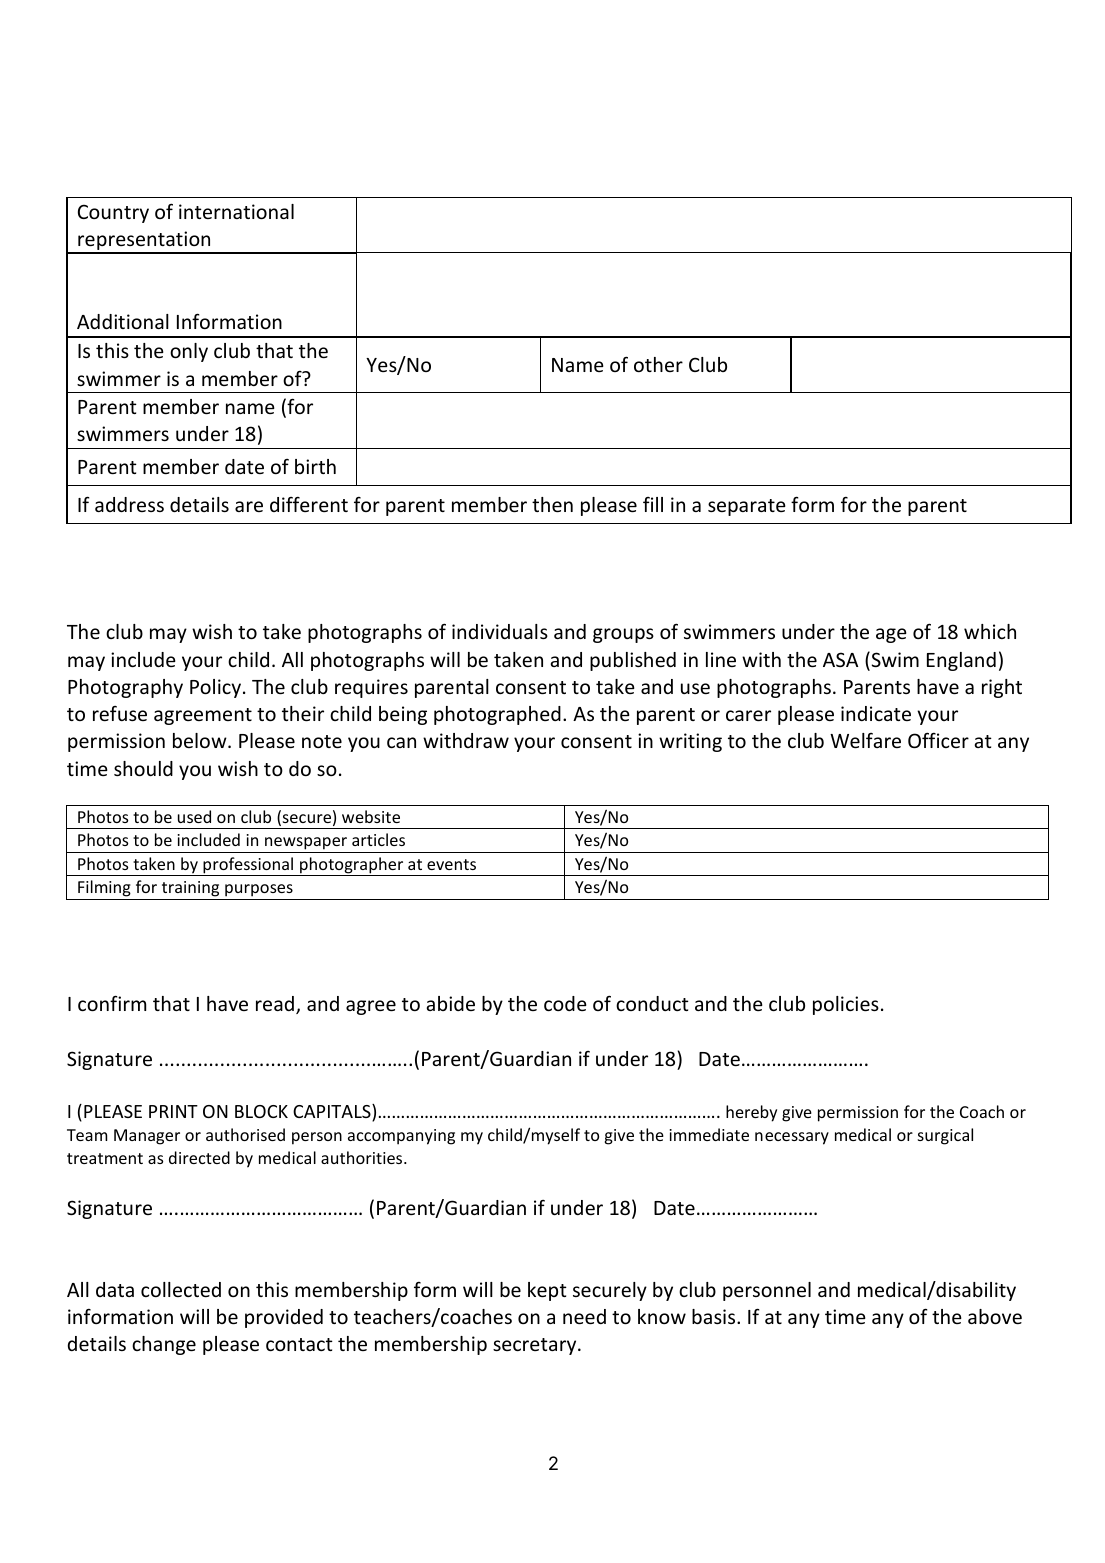 This page has height=1563, width=1105. Describe the element at coordinates (658, 364) in the page. I see `other` at that location.
